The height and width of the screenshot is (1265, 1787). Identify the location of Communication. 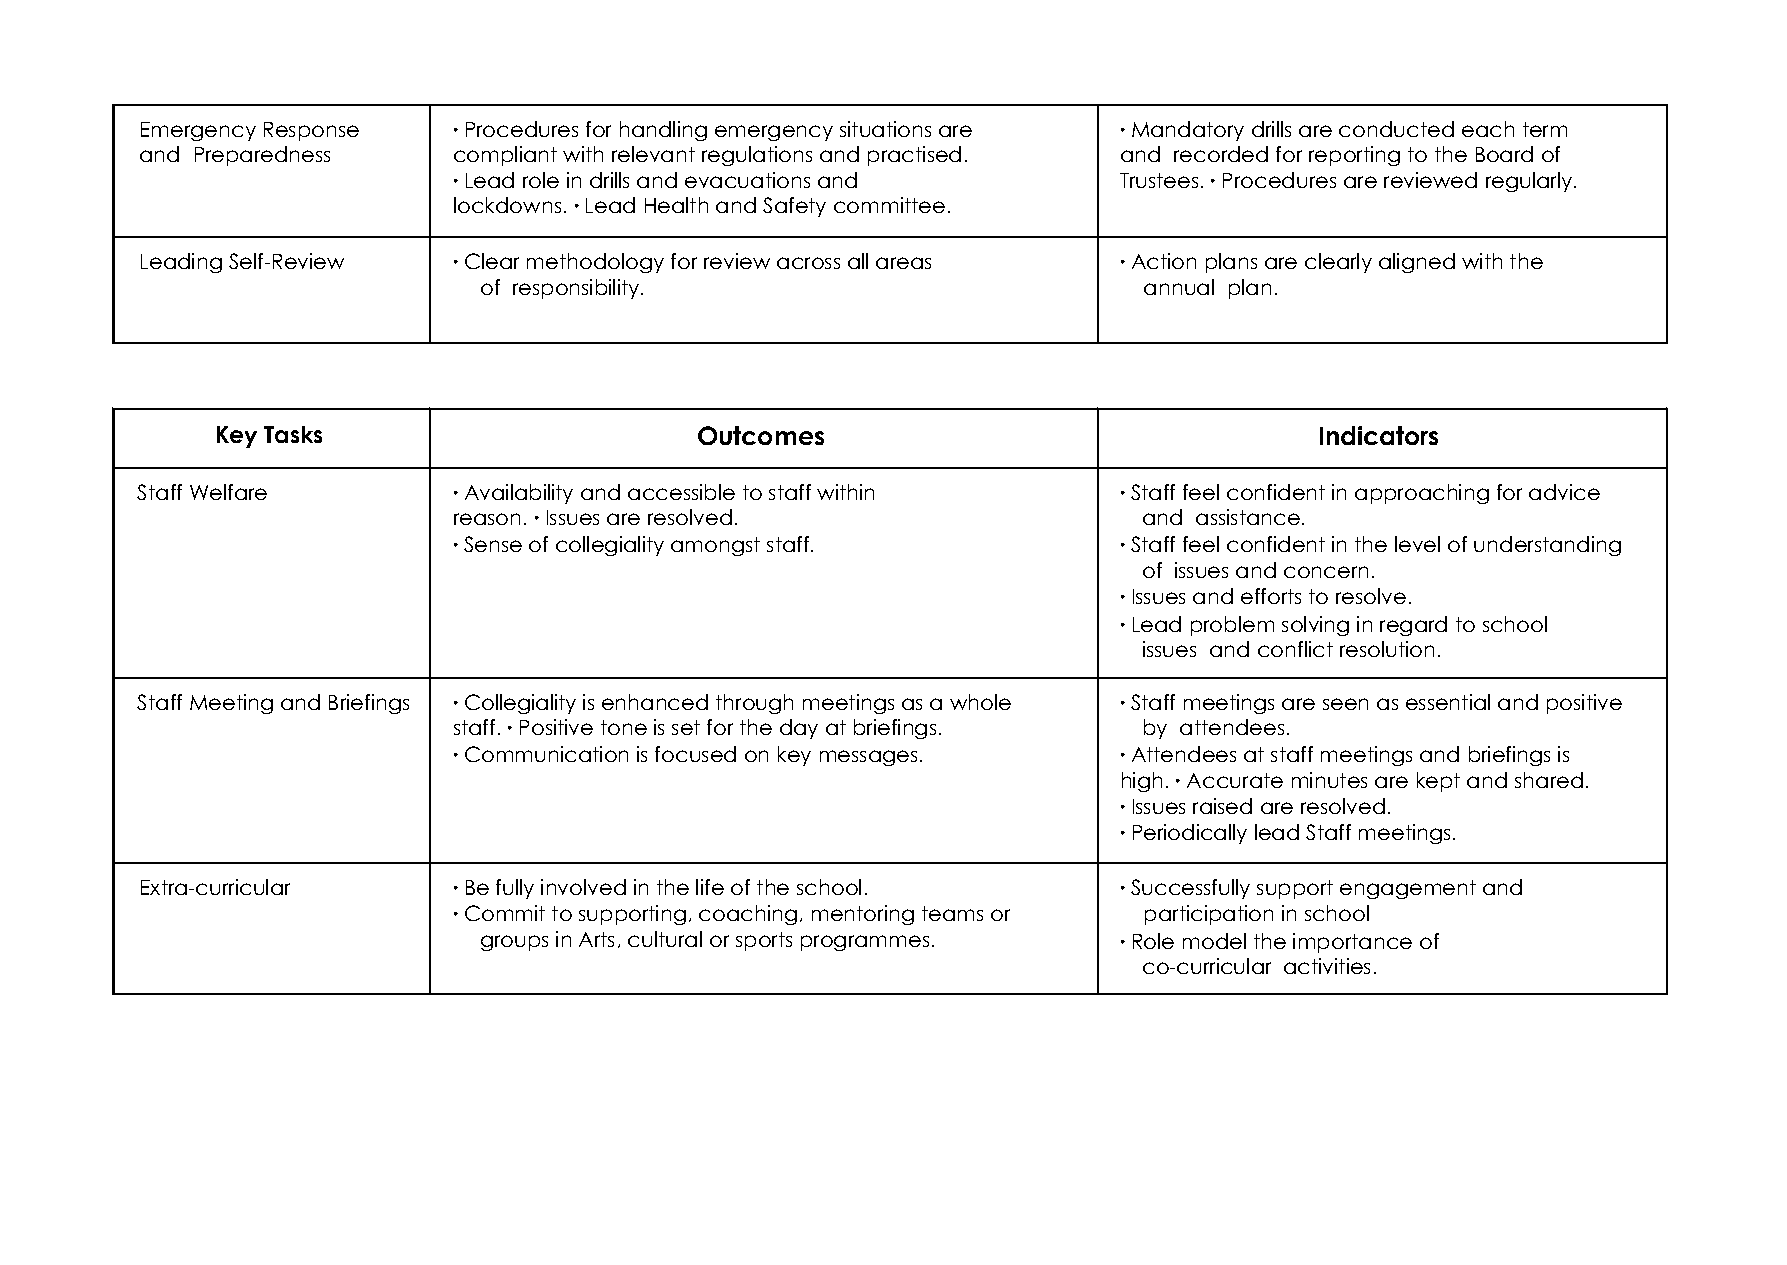
(546, 754).
